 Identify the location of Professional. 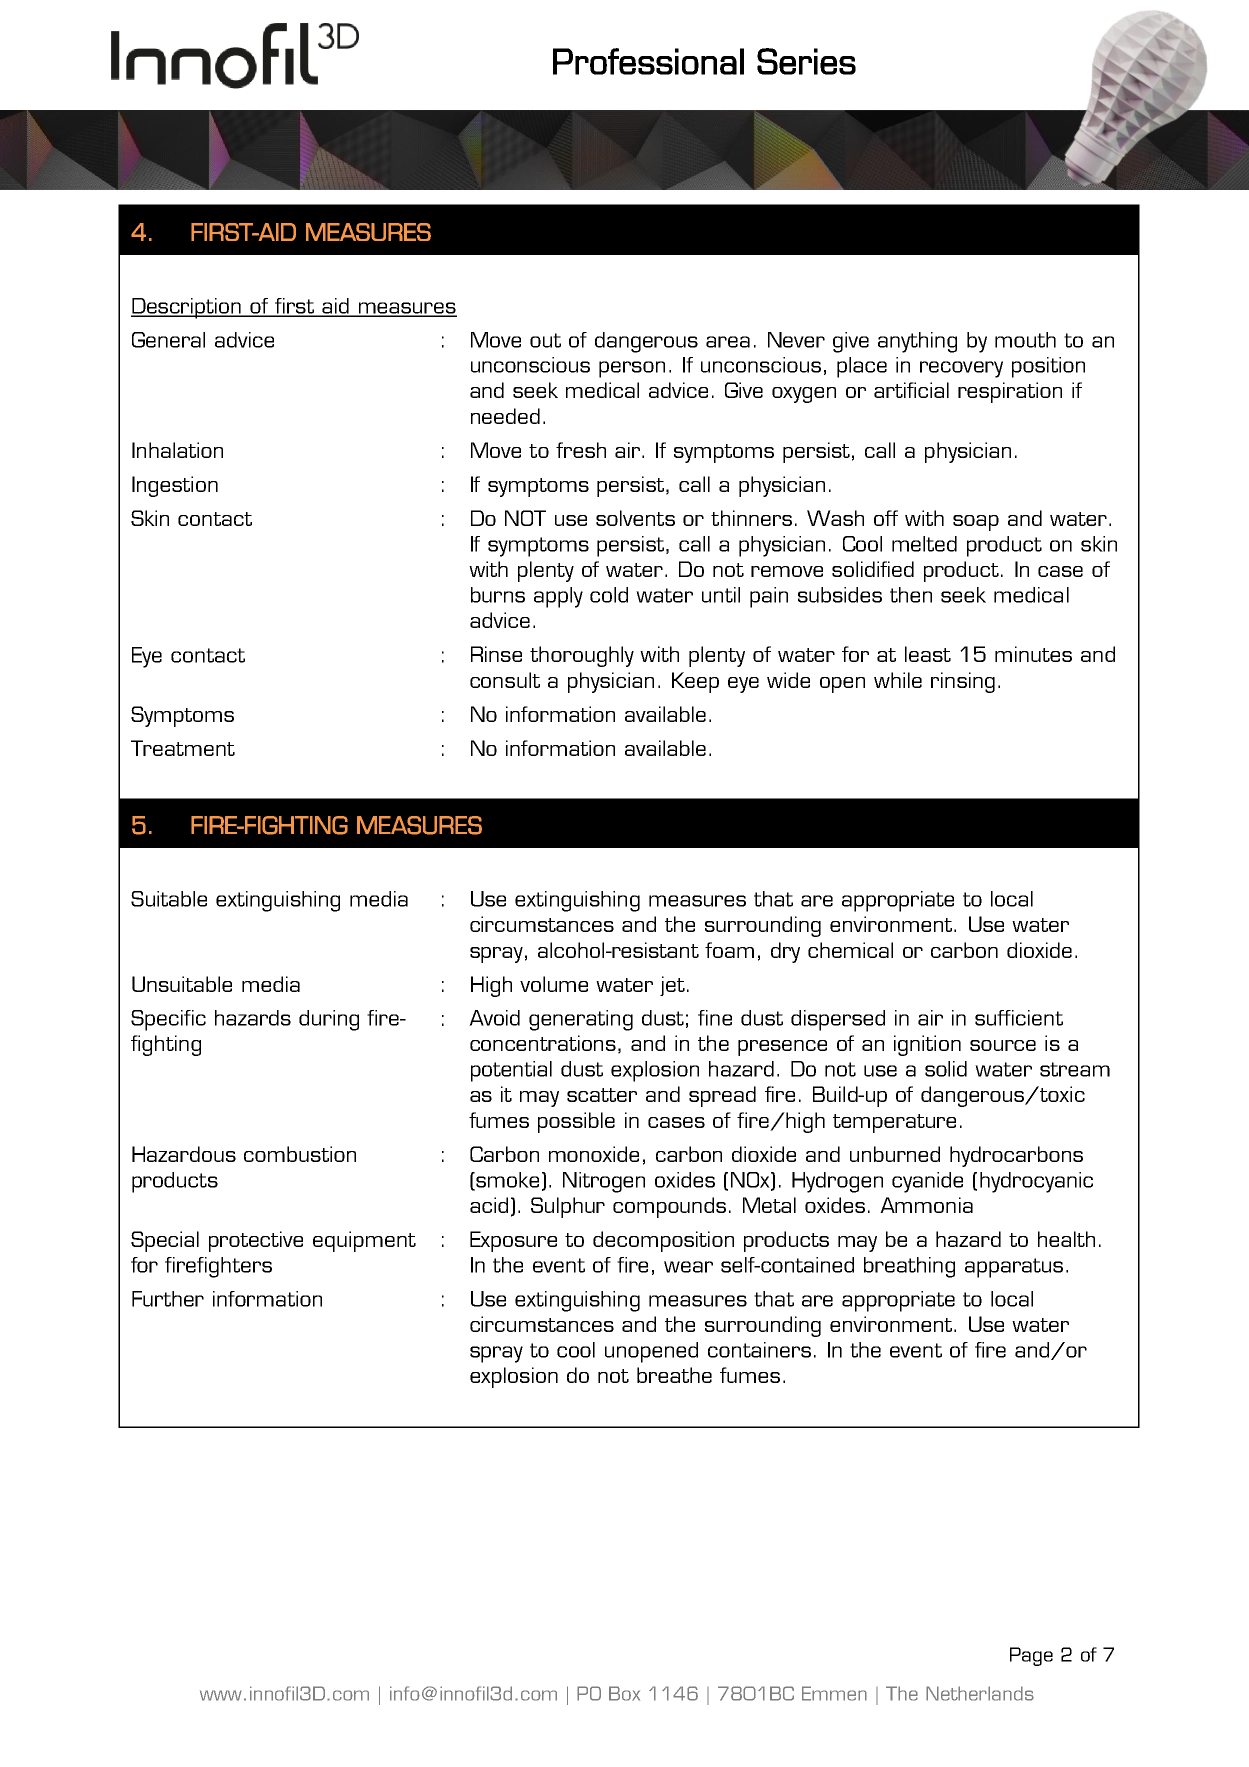
(648, 61).
